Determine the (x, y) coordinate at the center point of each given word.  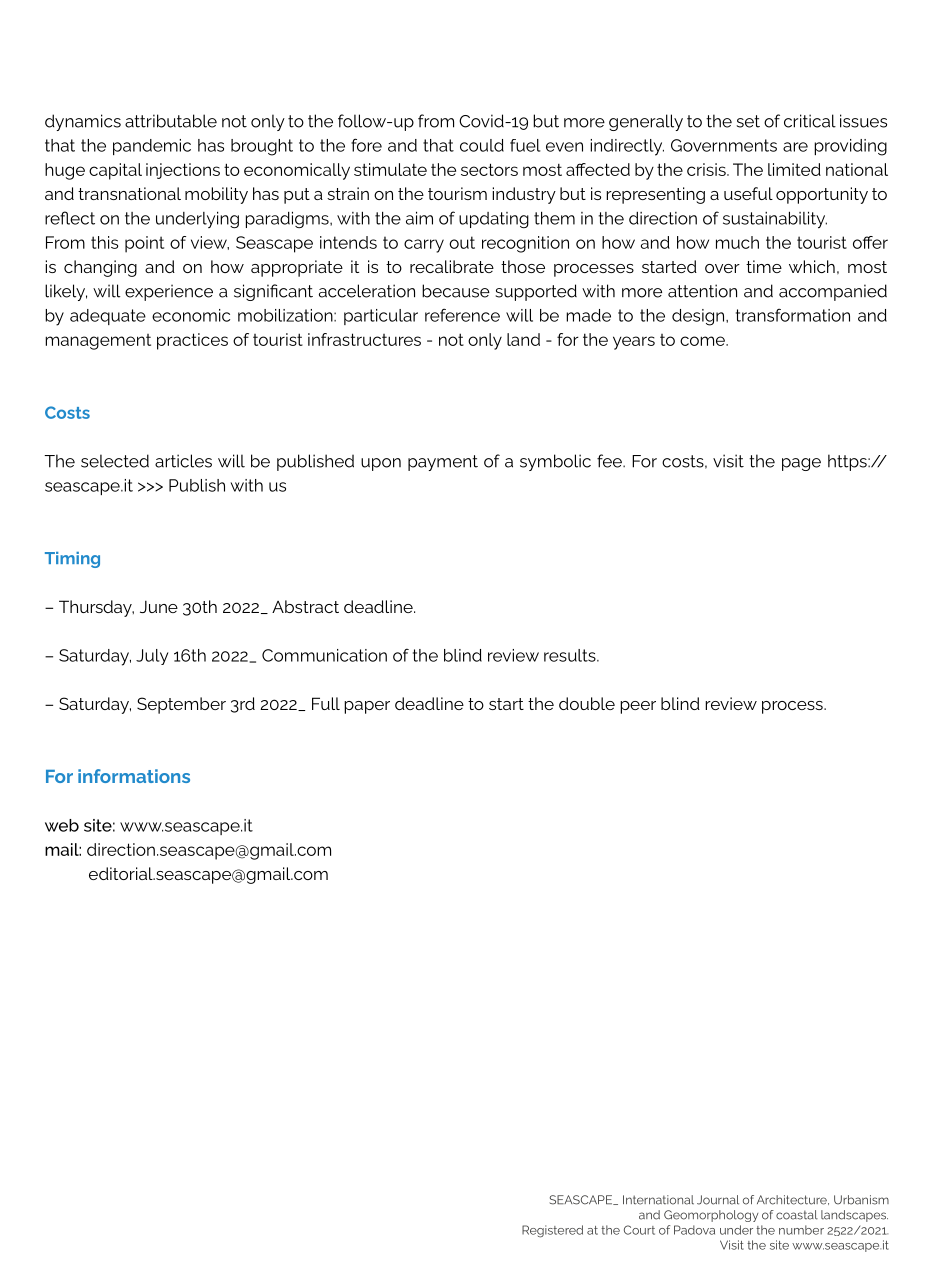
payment (443, 463)
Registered (552, 1231)
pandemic (152, 147)
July (152, 657)
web (62, 825)
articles (183, 461)
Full (326, 703)
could (482, 145)
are (795, 147)
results (571, 655)
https (848, 462)
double (587, 703)
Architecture (793, 1200)
